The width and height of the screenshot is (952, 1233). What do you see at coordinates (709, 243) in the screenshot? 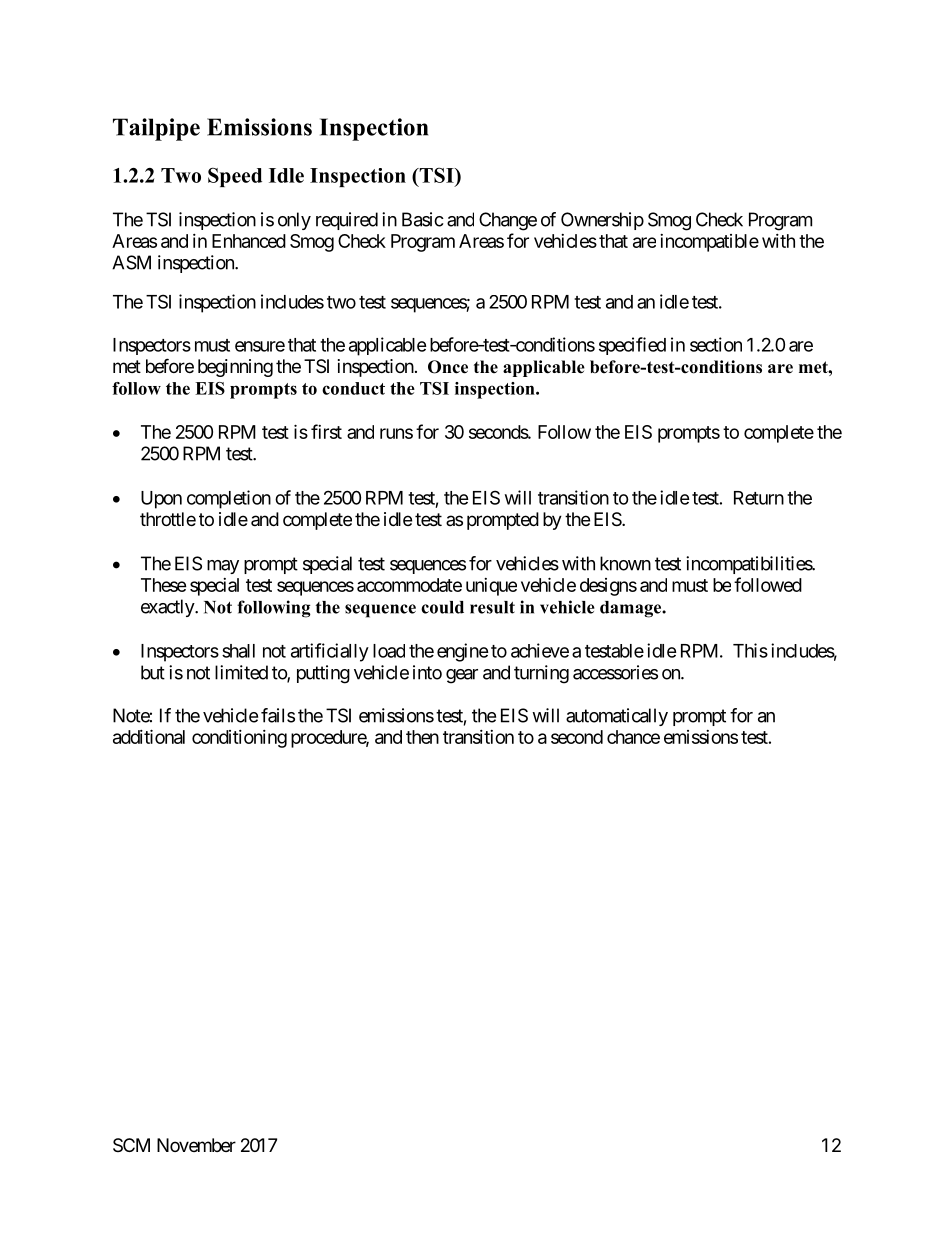
I see `incompatible` at bounding box center [709, 243].
